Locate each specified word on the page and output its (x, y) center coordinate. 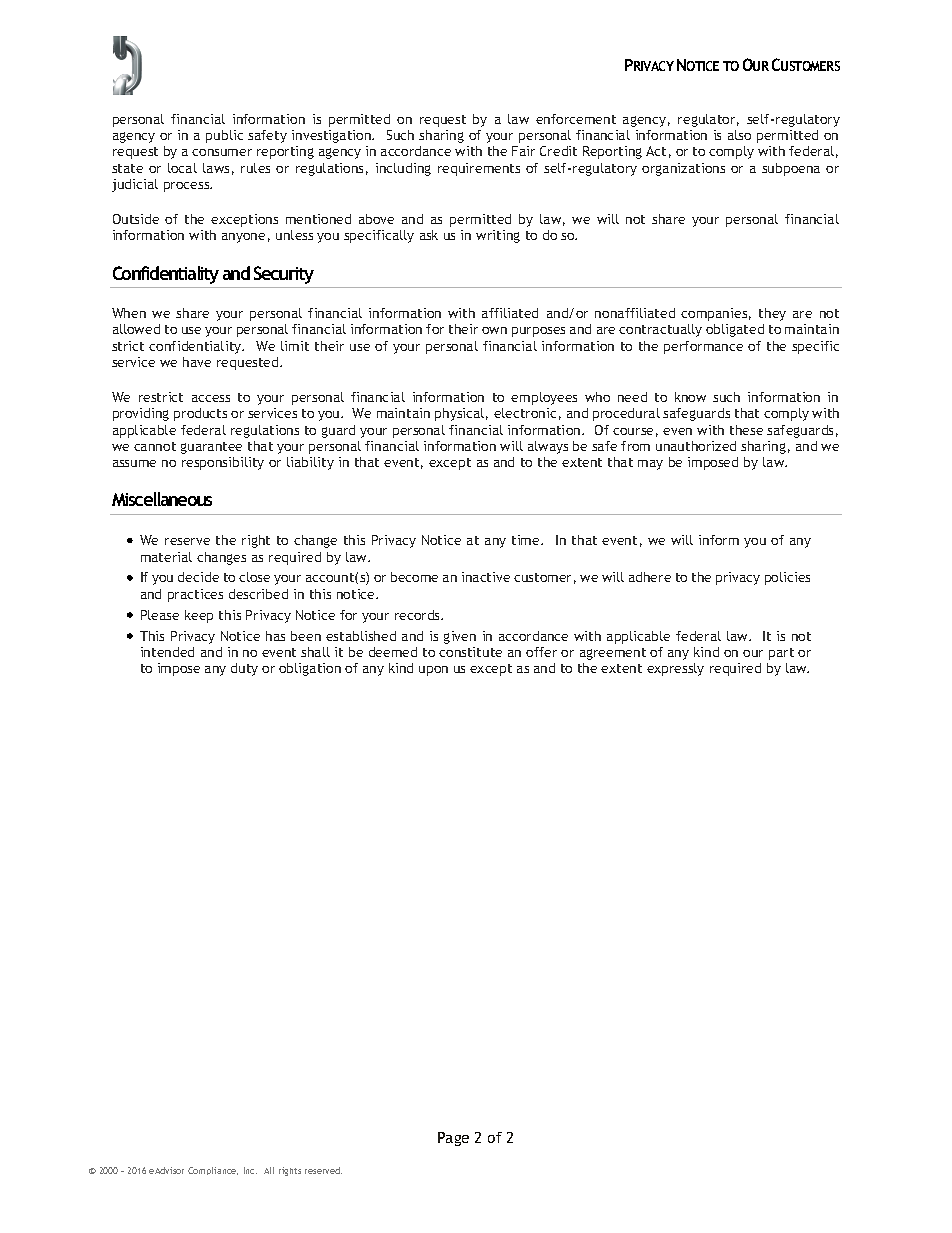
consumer (222, 152)
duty (244, 669)
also (739, 135)
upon (433, 671)
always (548, 447)
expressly (675, 669)
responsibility (223, 463)
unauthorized (696, 446)
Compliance (213, 1171)
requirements (479, 169)
